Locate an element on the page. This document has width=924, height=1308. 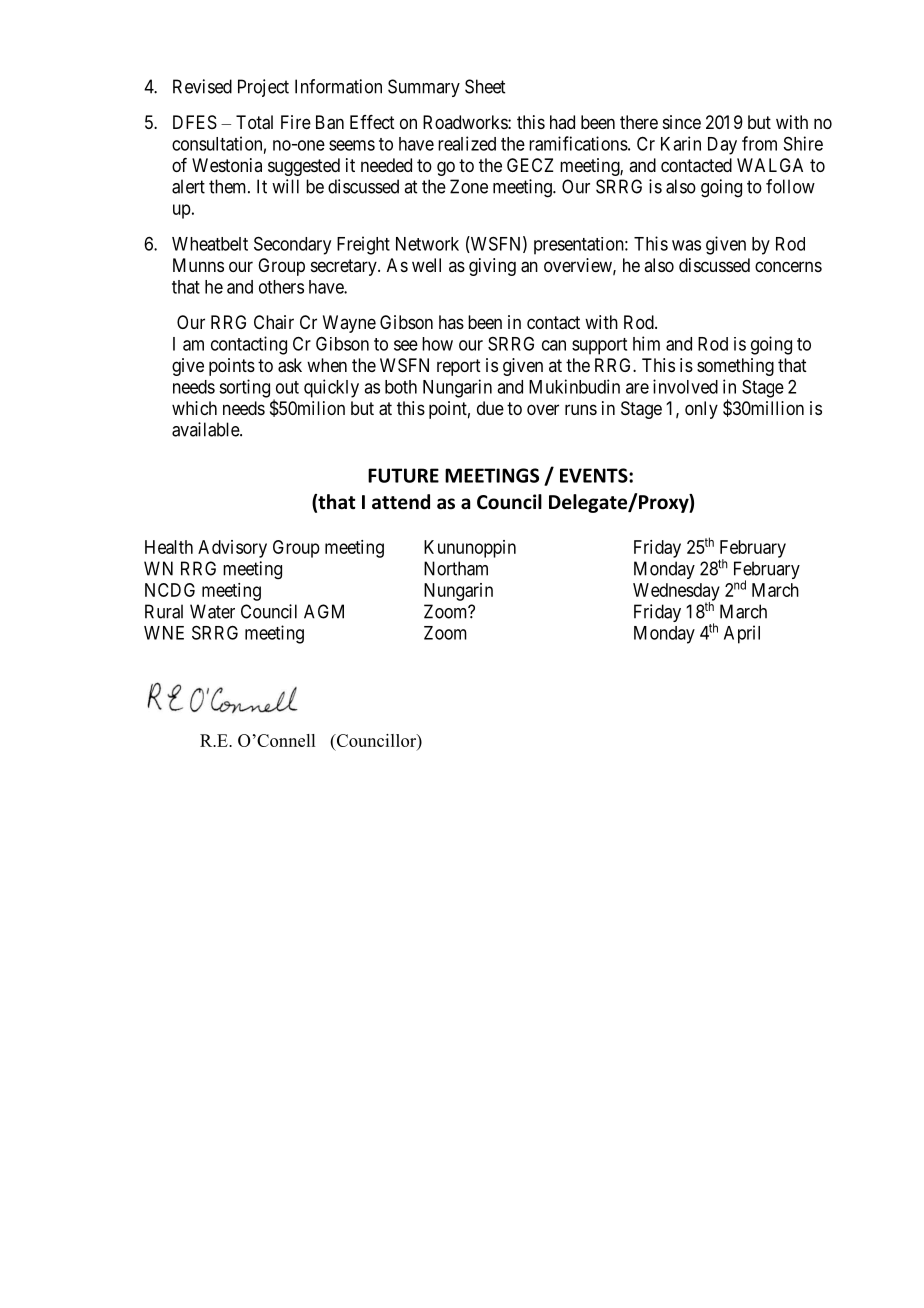
Project is located at coordinates (263, 88).
